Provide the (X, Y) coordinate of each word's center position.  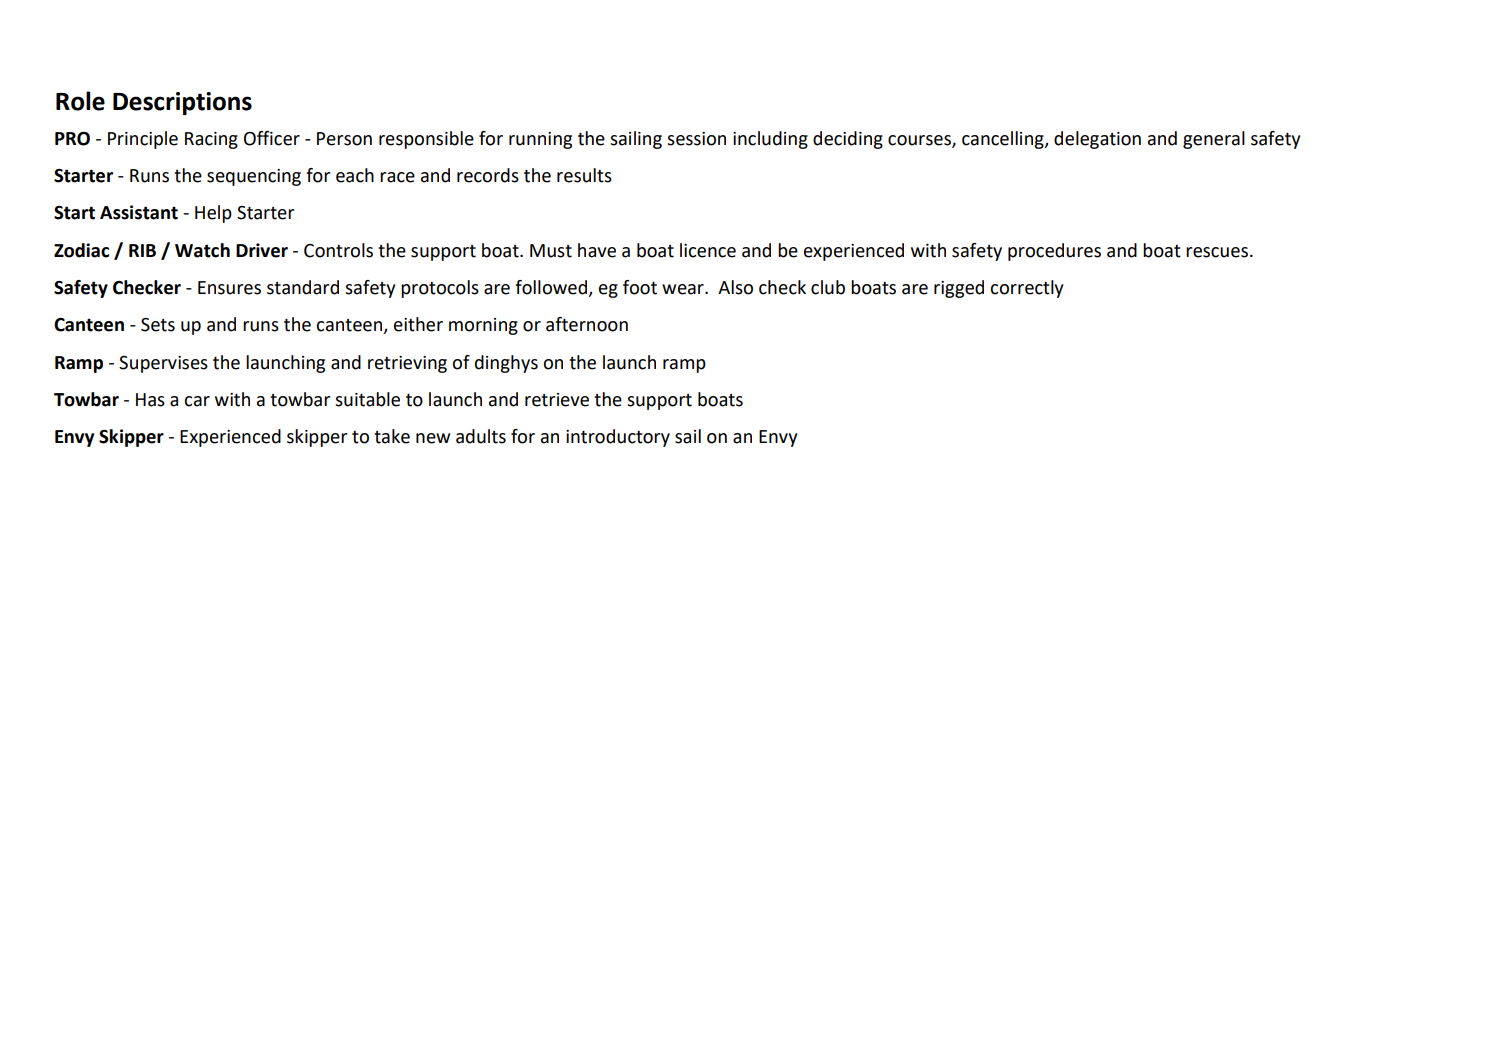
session (696, 139)
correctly (1027, 289)
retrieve (557, 400)
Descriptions (182, 103)
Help (213, 214)
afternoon (587, 324)
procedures (1054, 252)
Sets (158, 325)
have (597, 250)
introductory (618, 438)
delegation (1097, 140)
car (197, 401)
